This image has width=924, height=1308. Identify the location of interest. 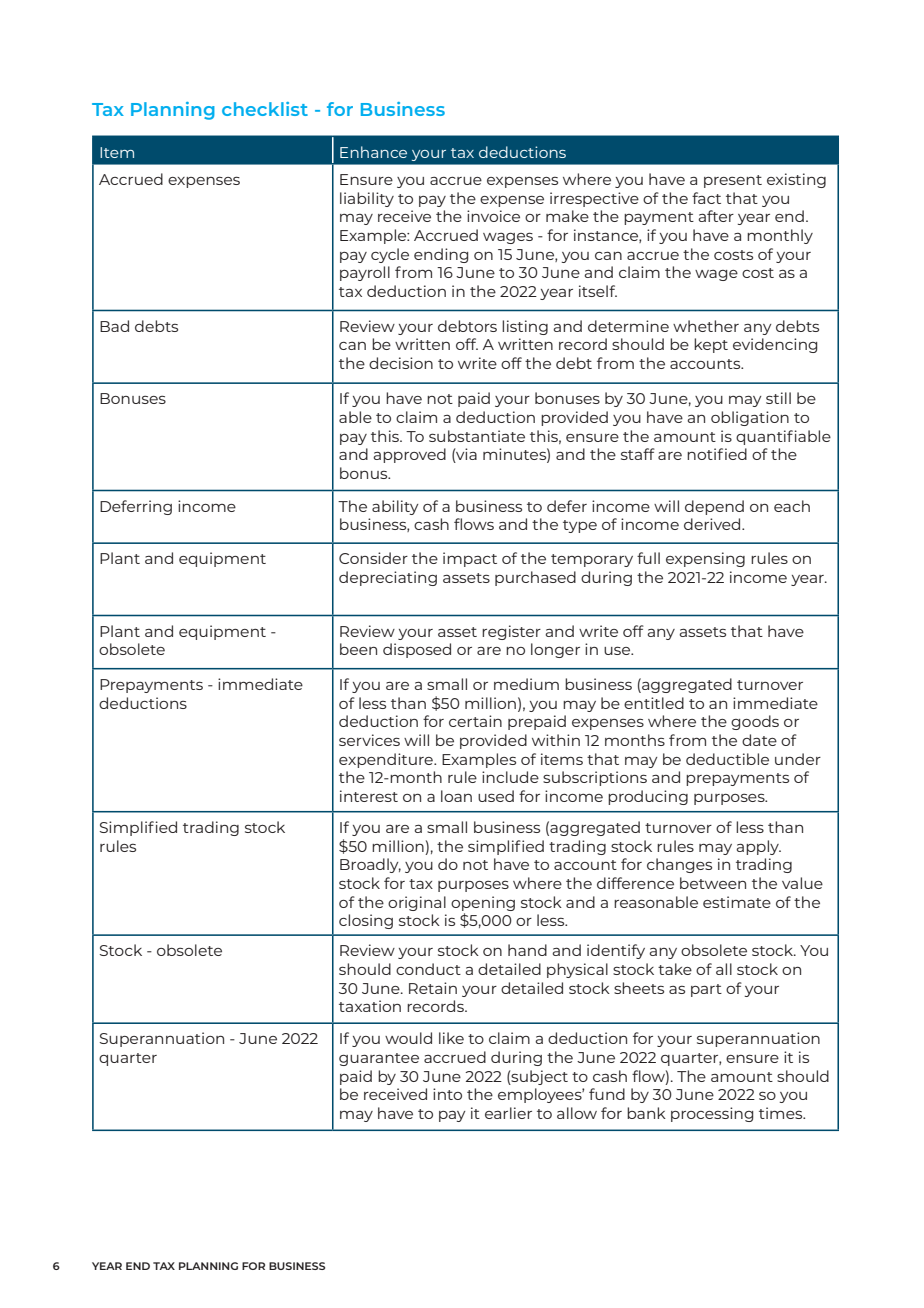
(369, 796).
